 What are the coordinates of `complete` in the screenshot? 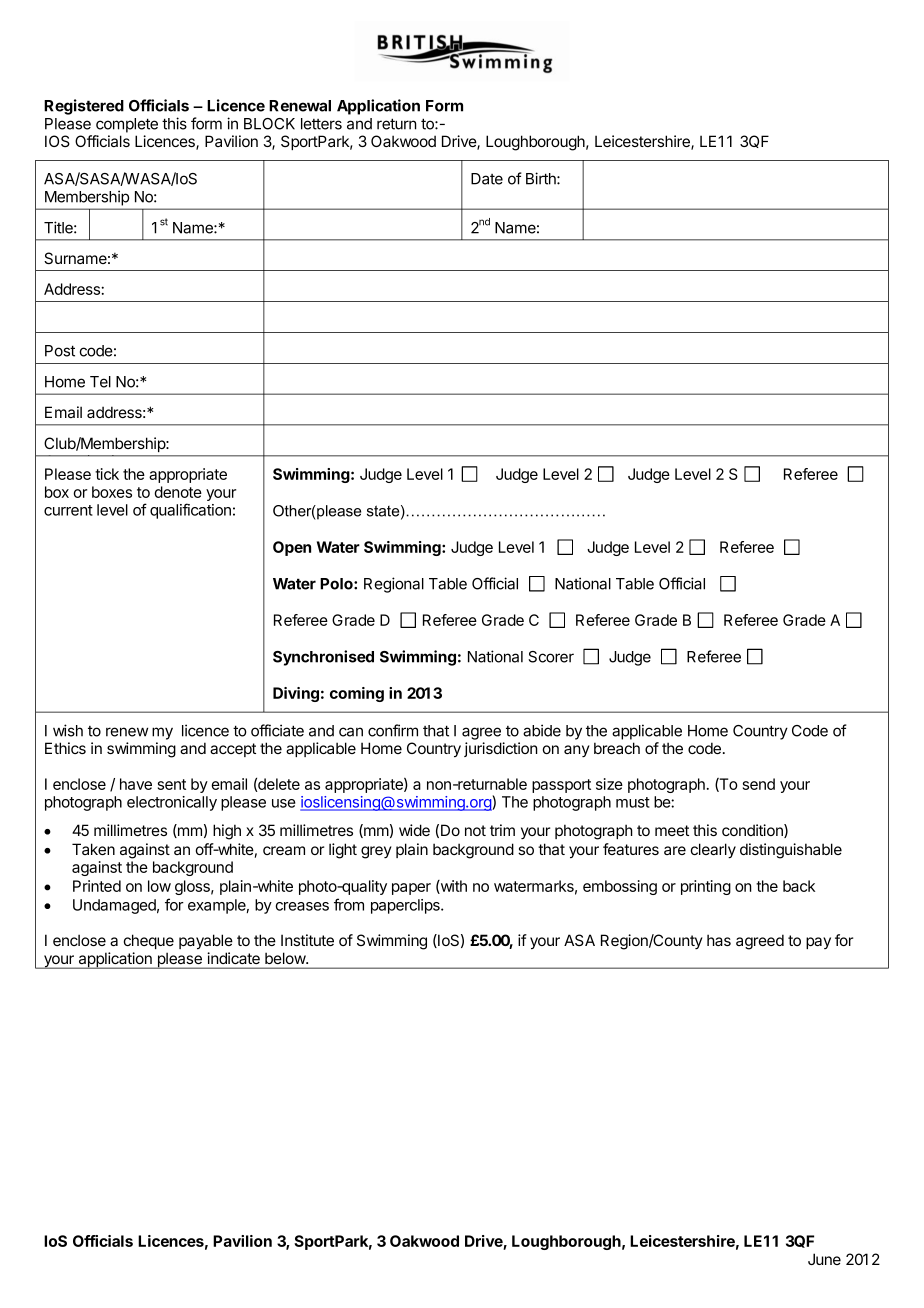 It's located at (127, 125).
